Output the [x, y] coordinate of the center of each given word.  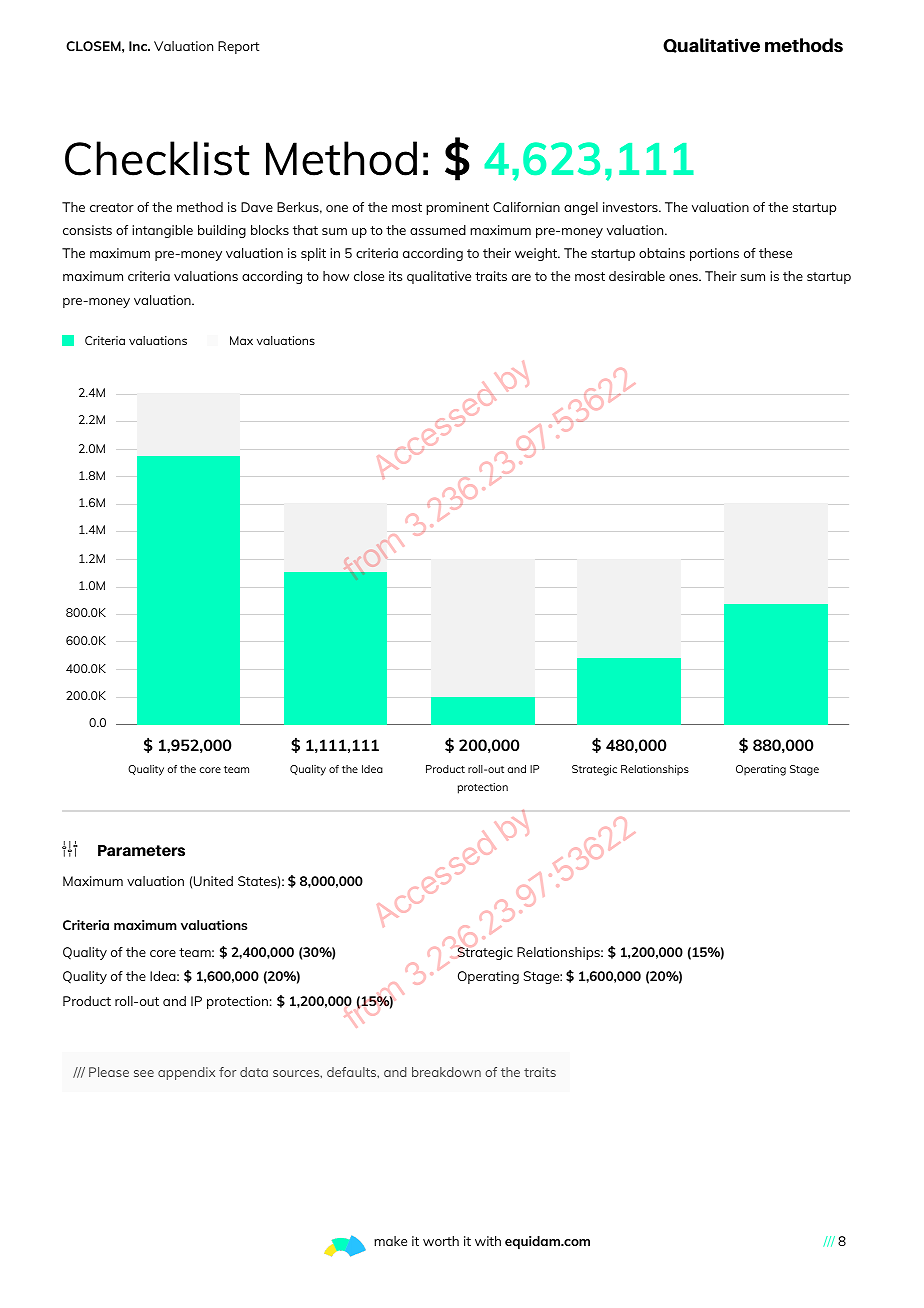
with [488, 1241]
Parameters [141, 851]
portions [714, 254]
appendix [186, 1073]
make [390, 1241]
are [521, 277]
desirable [637, 276]
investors [631, 207]
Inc [139, 46]
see [144, 1073]
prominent [457, 208]
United [213, 881]
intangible [162, 231]
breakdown [446, 1072]
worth [441, 1241]
